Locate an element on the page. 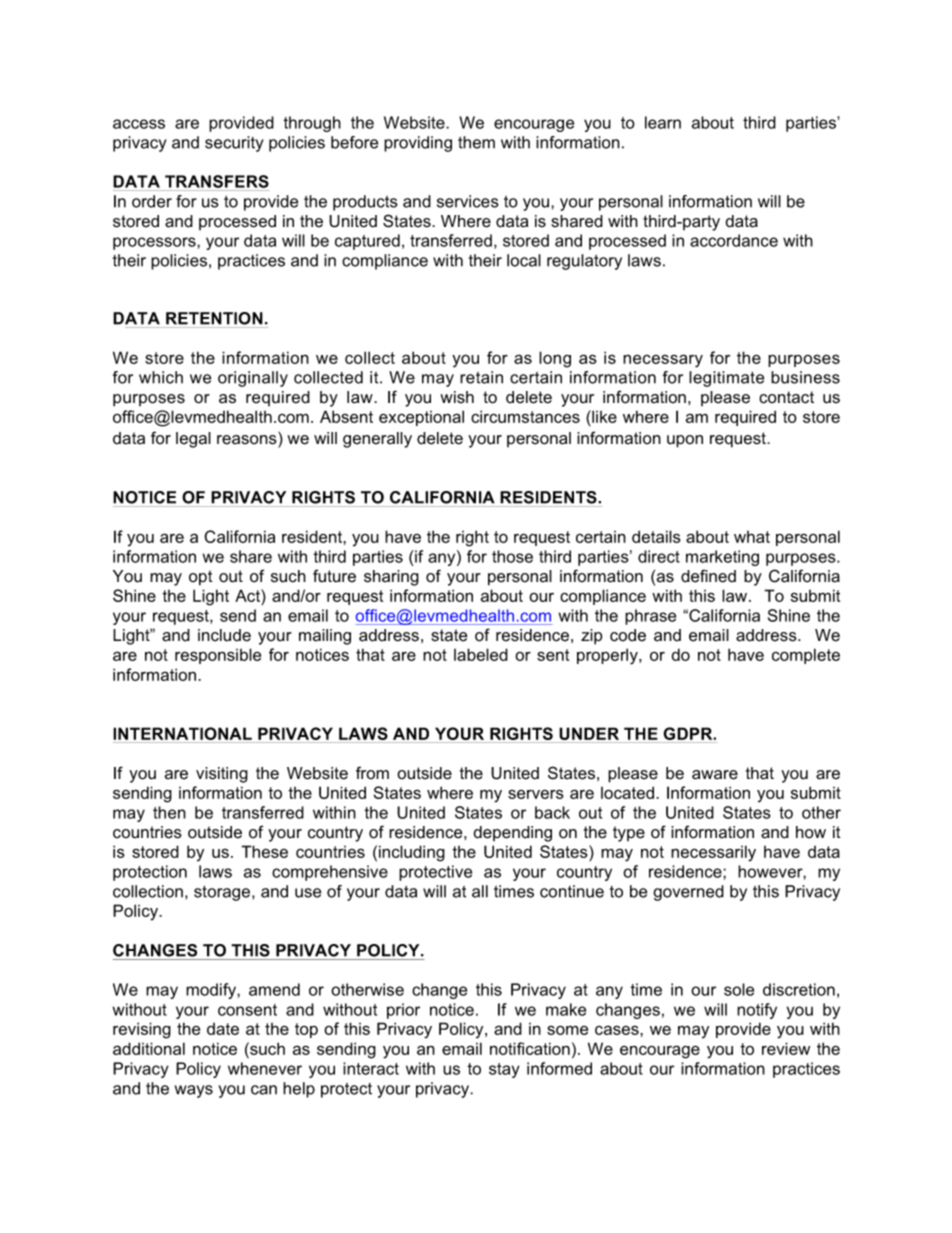 This page has height=1233, width=952. learn is located at coordinates (663, 122).
